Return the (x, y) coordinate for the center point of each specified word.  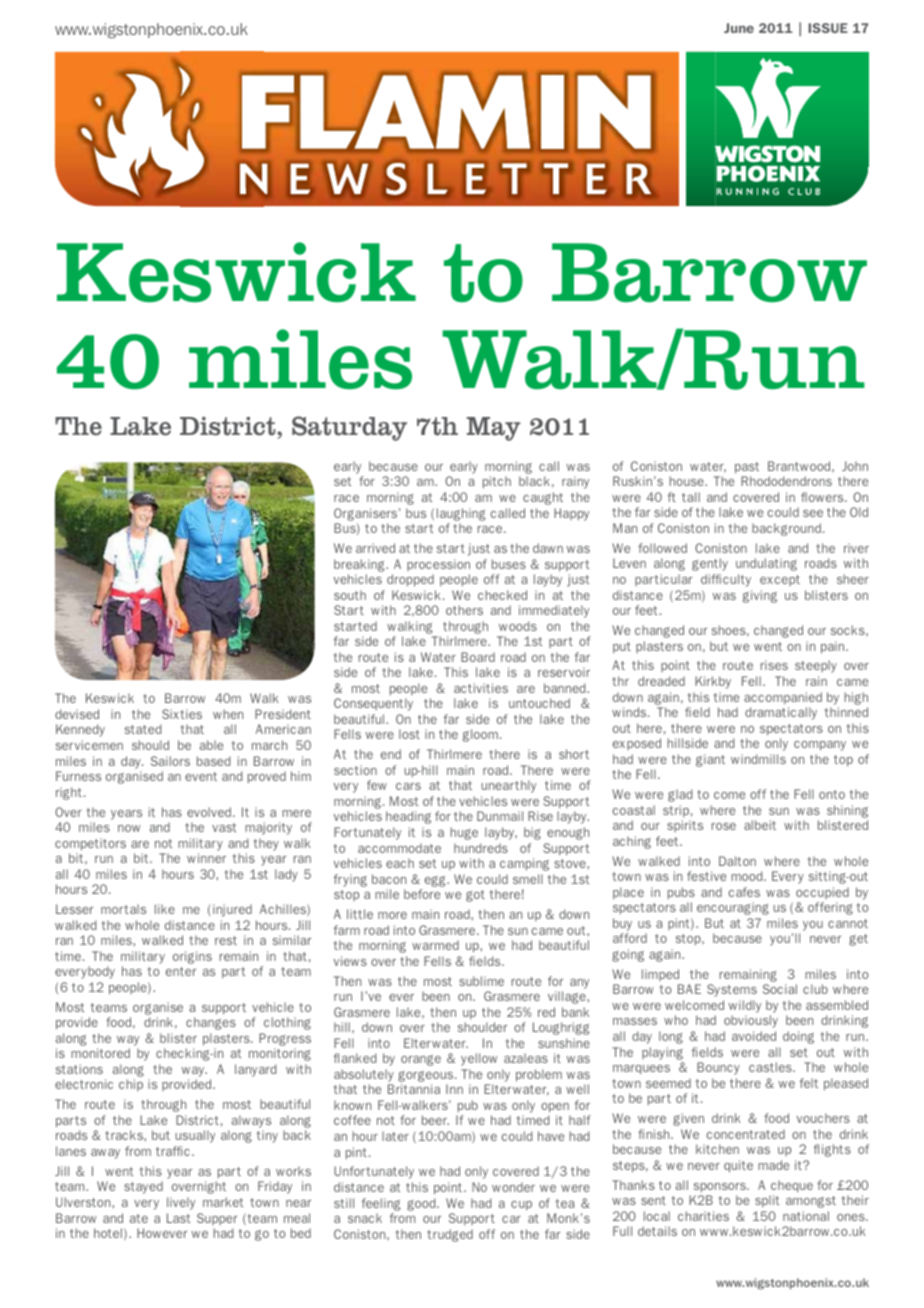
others (464, 610)
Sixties (182, 714)
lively (181, 1203)
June (739, 28)
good (422, 1204)
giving (760, 596)
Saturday (349, 428)
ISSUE (828, 28)
